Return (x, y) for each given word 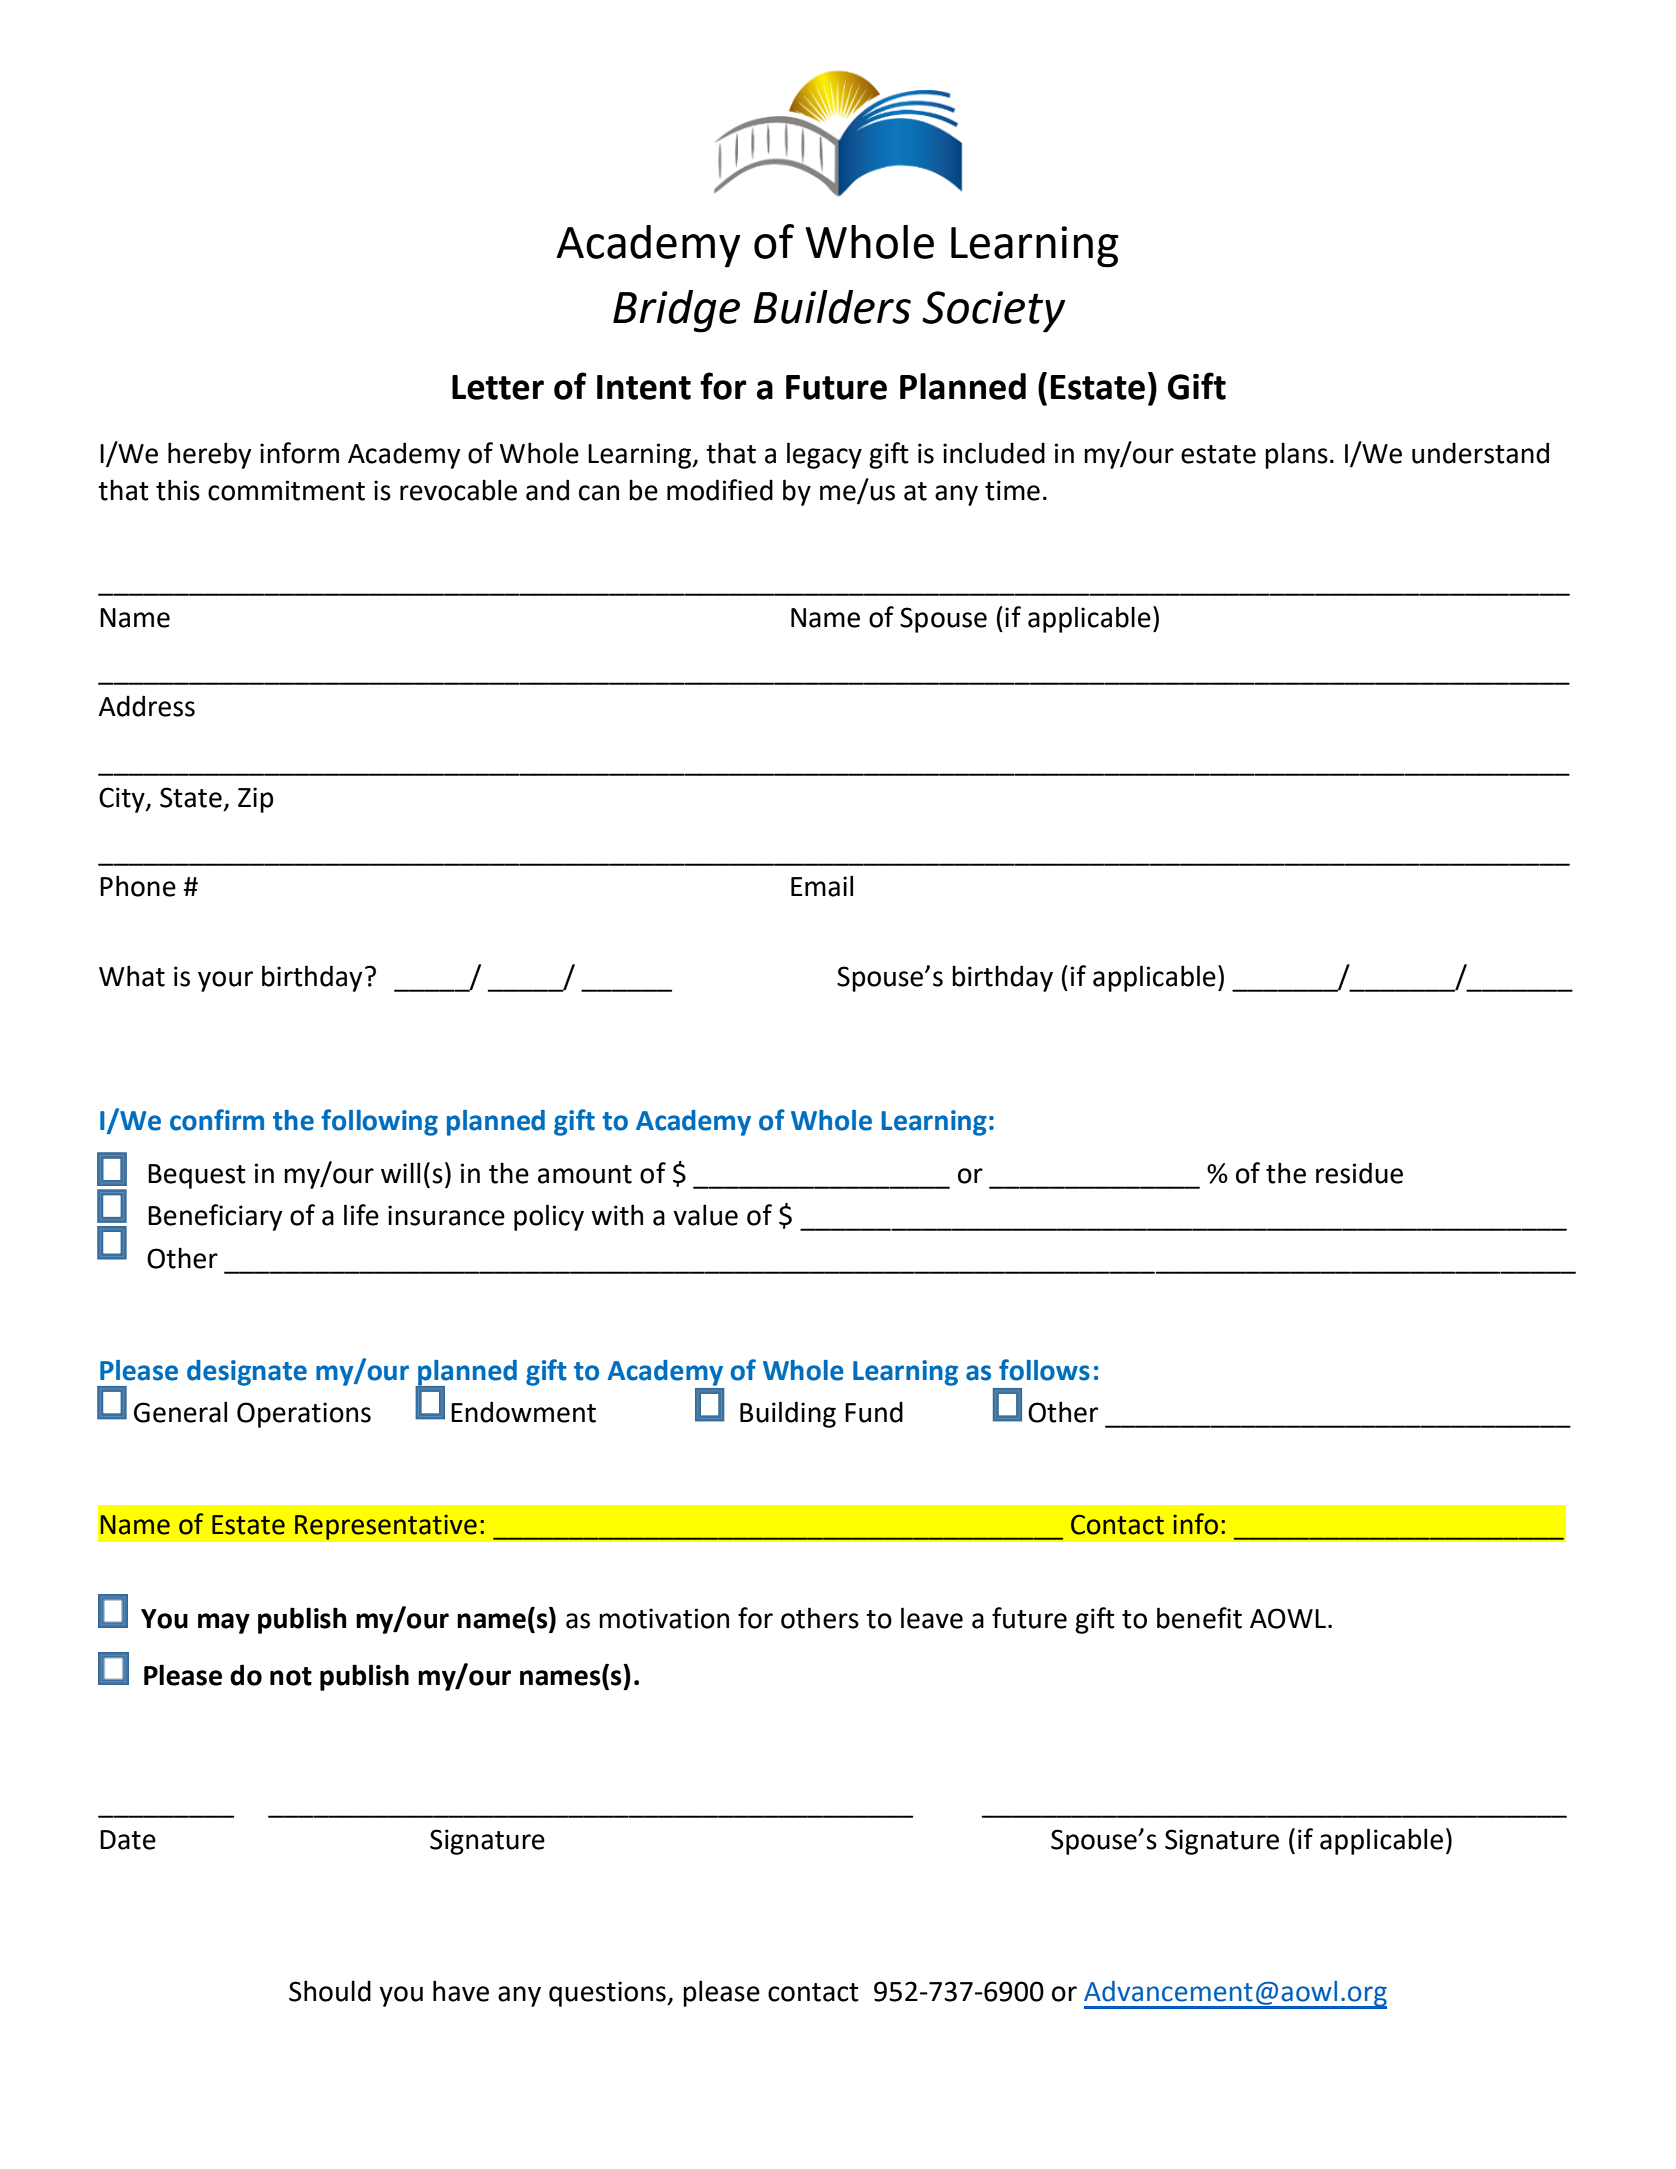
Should (330, 1991)
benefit (1199, 1618)
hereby (209, 455)
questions (608, 1994)
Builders (832, 307)
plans (1296, 455)
